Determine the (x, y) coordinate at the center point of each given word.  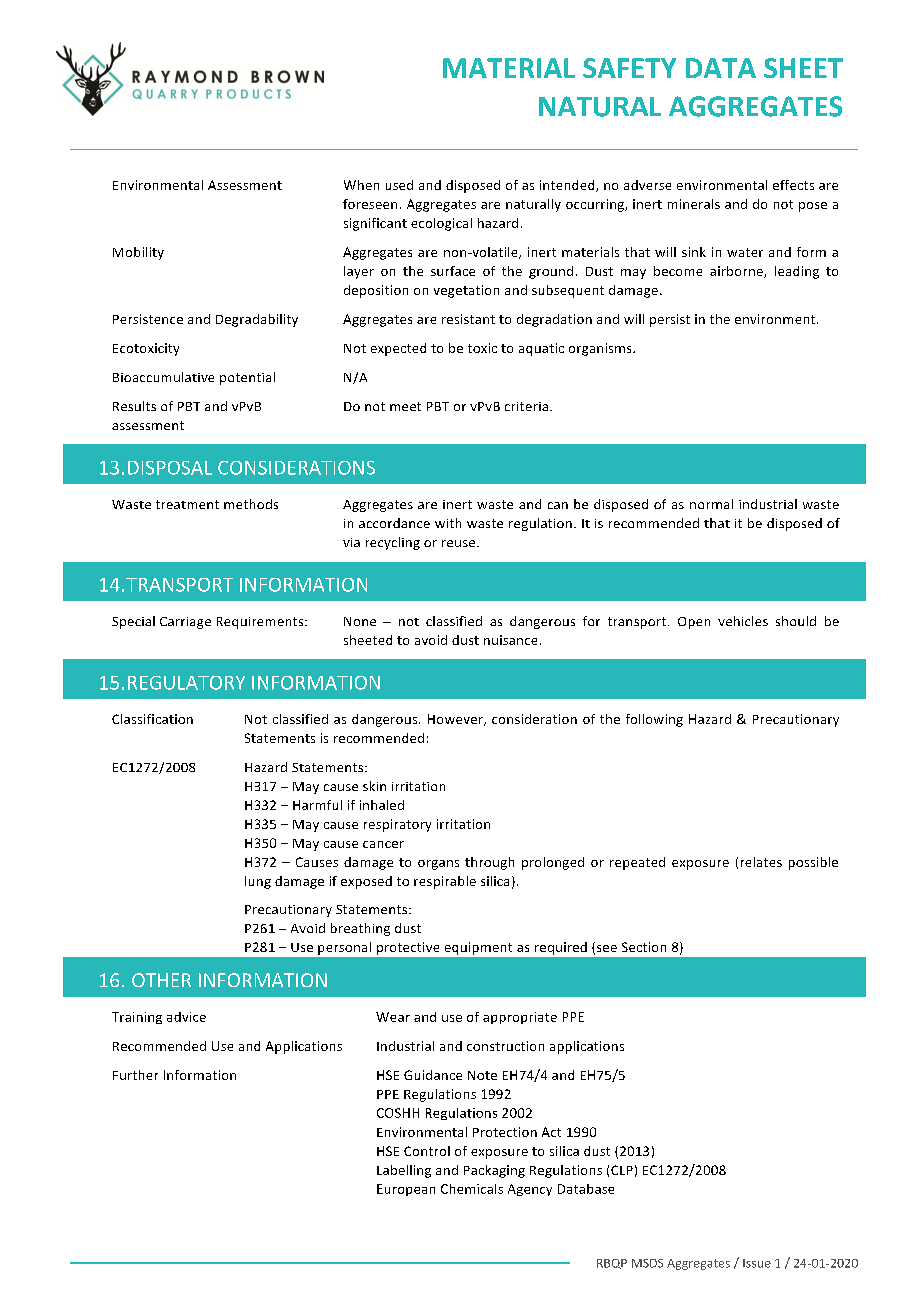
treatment (187, 504)
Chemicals (472, 1189)
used (399, 185)
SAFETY (629, 68)
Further (135, 1075)
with (448, 523)
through (489, 863)
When (361, 185)
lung (258, 882)
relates (761, 862)
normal (711, 504)
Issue (757, 1263)
